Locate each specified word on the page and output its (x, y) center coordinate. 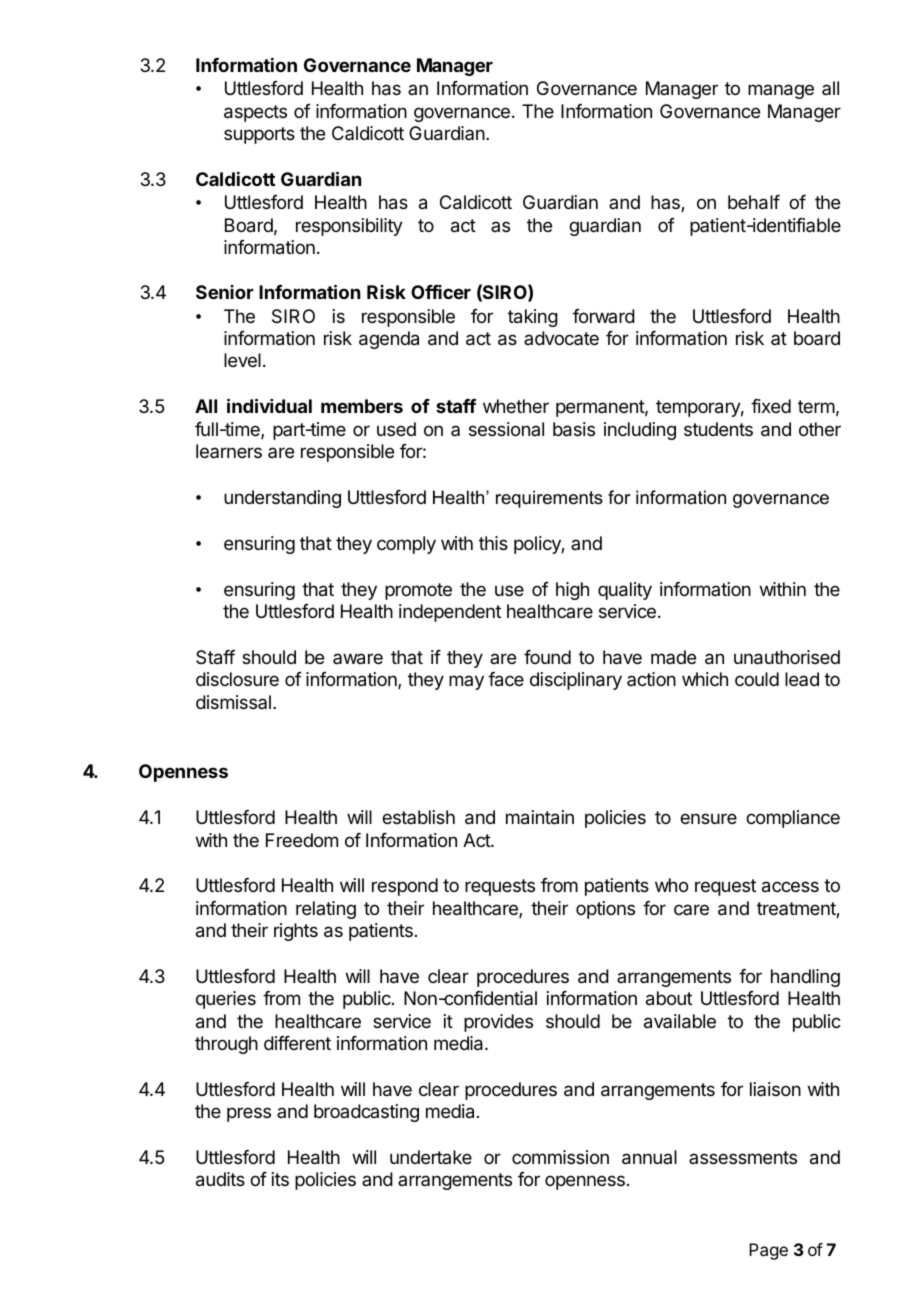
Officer (441, 292)
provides (498, 1023)
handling (805, 978)
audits (220, 1179)
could (757, 679)
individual (269, 405)
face (506, 679)
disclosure (237, 679)
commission (560, 1157)
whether (516, 406)
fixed (771, 406)
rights (296, 932)
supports (259, 135)
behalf (754, 202)
